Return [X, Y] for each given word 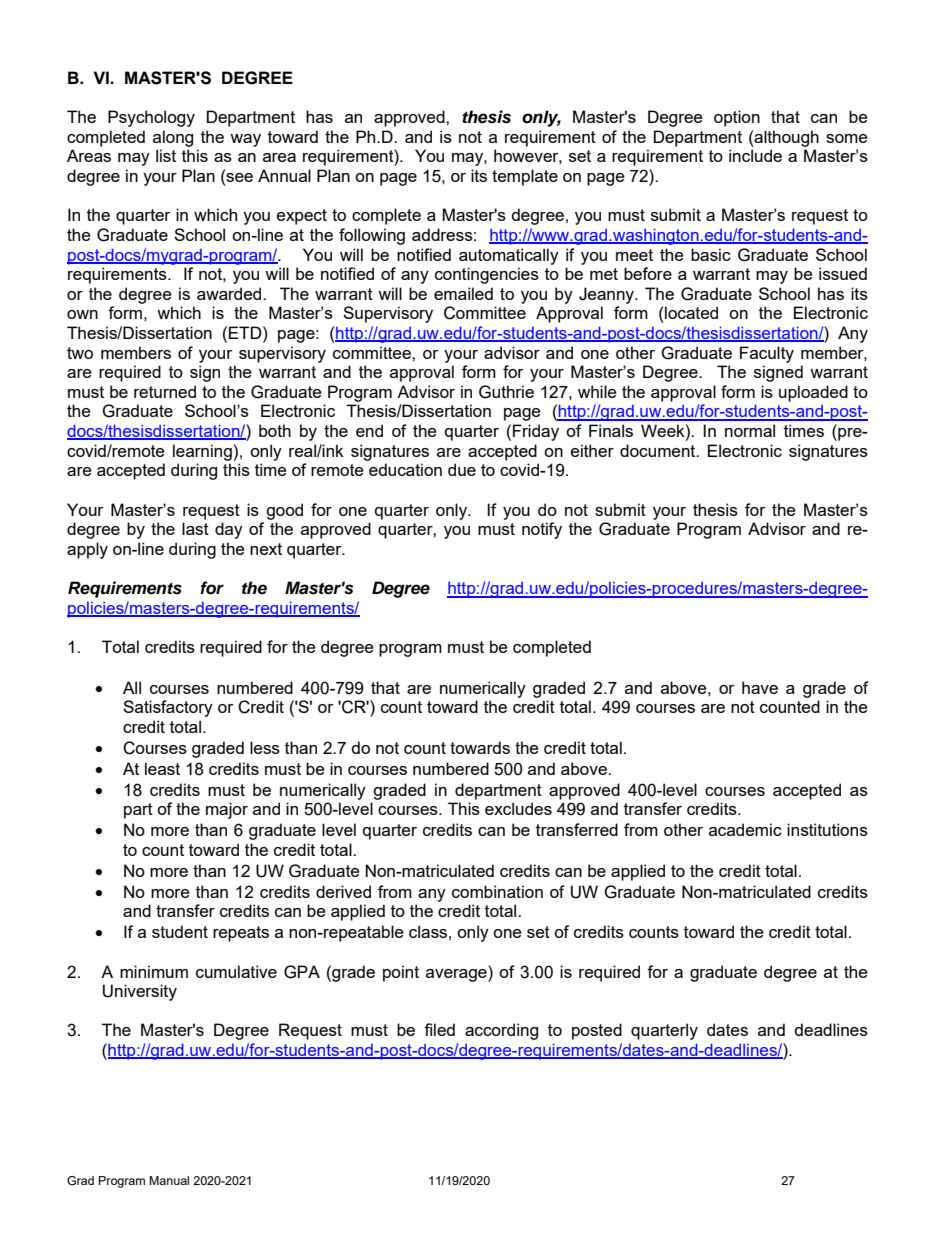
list [166, 155]
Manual [169, 1180]
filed [439, 1029]
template [525, 177]
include [755, 155]
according [501, 1031]
